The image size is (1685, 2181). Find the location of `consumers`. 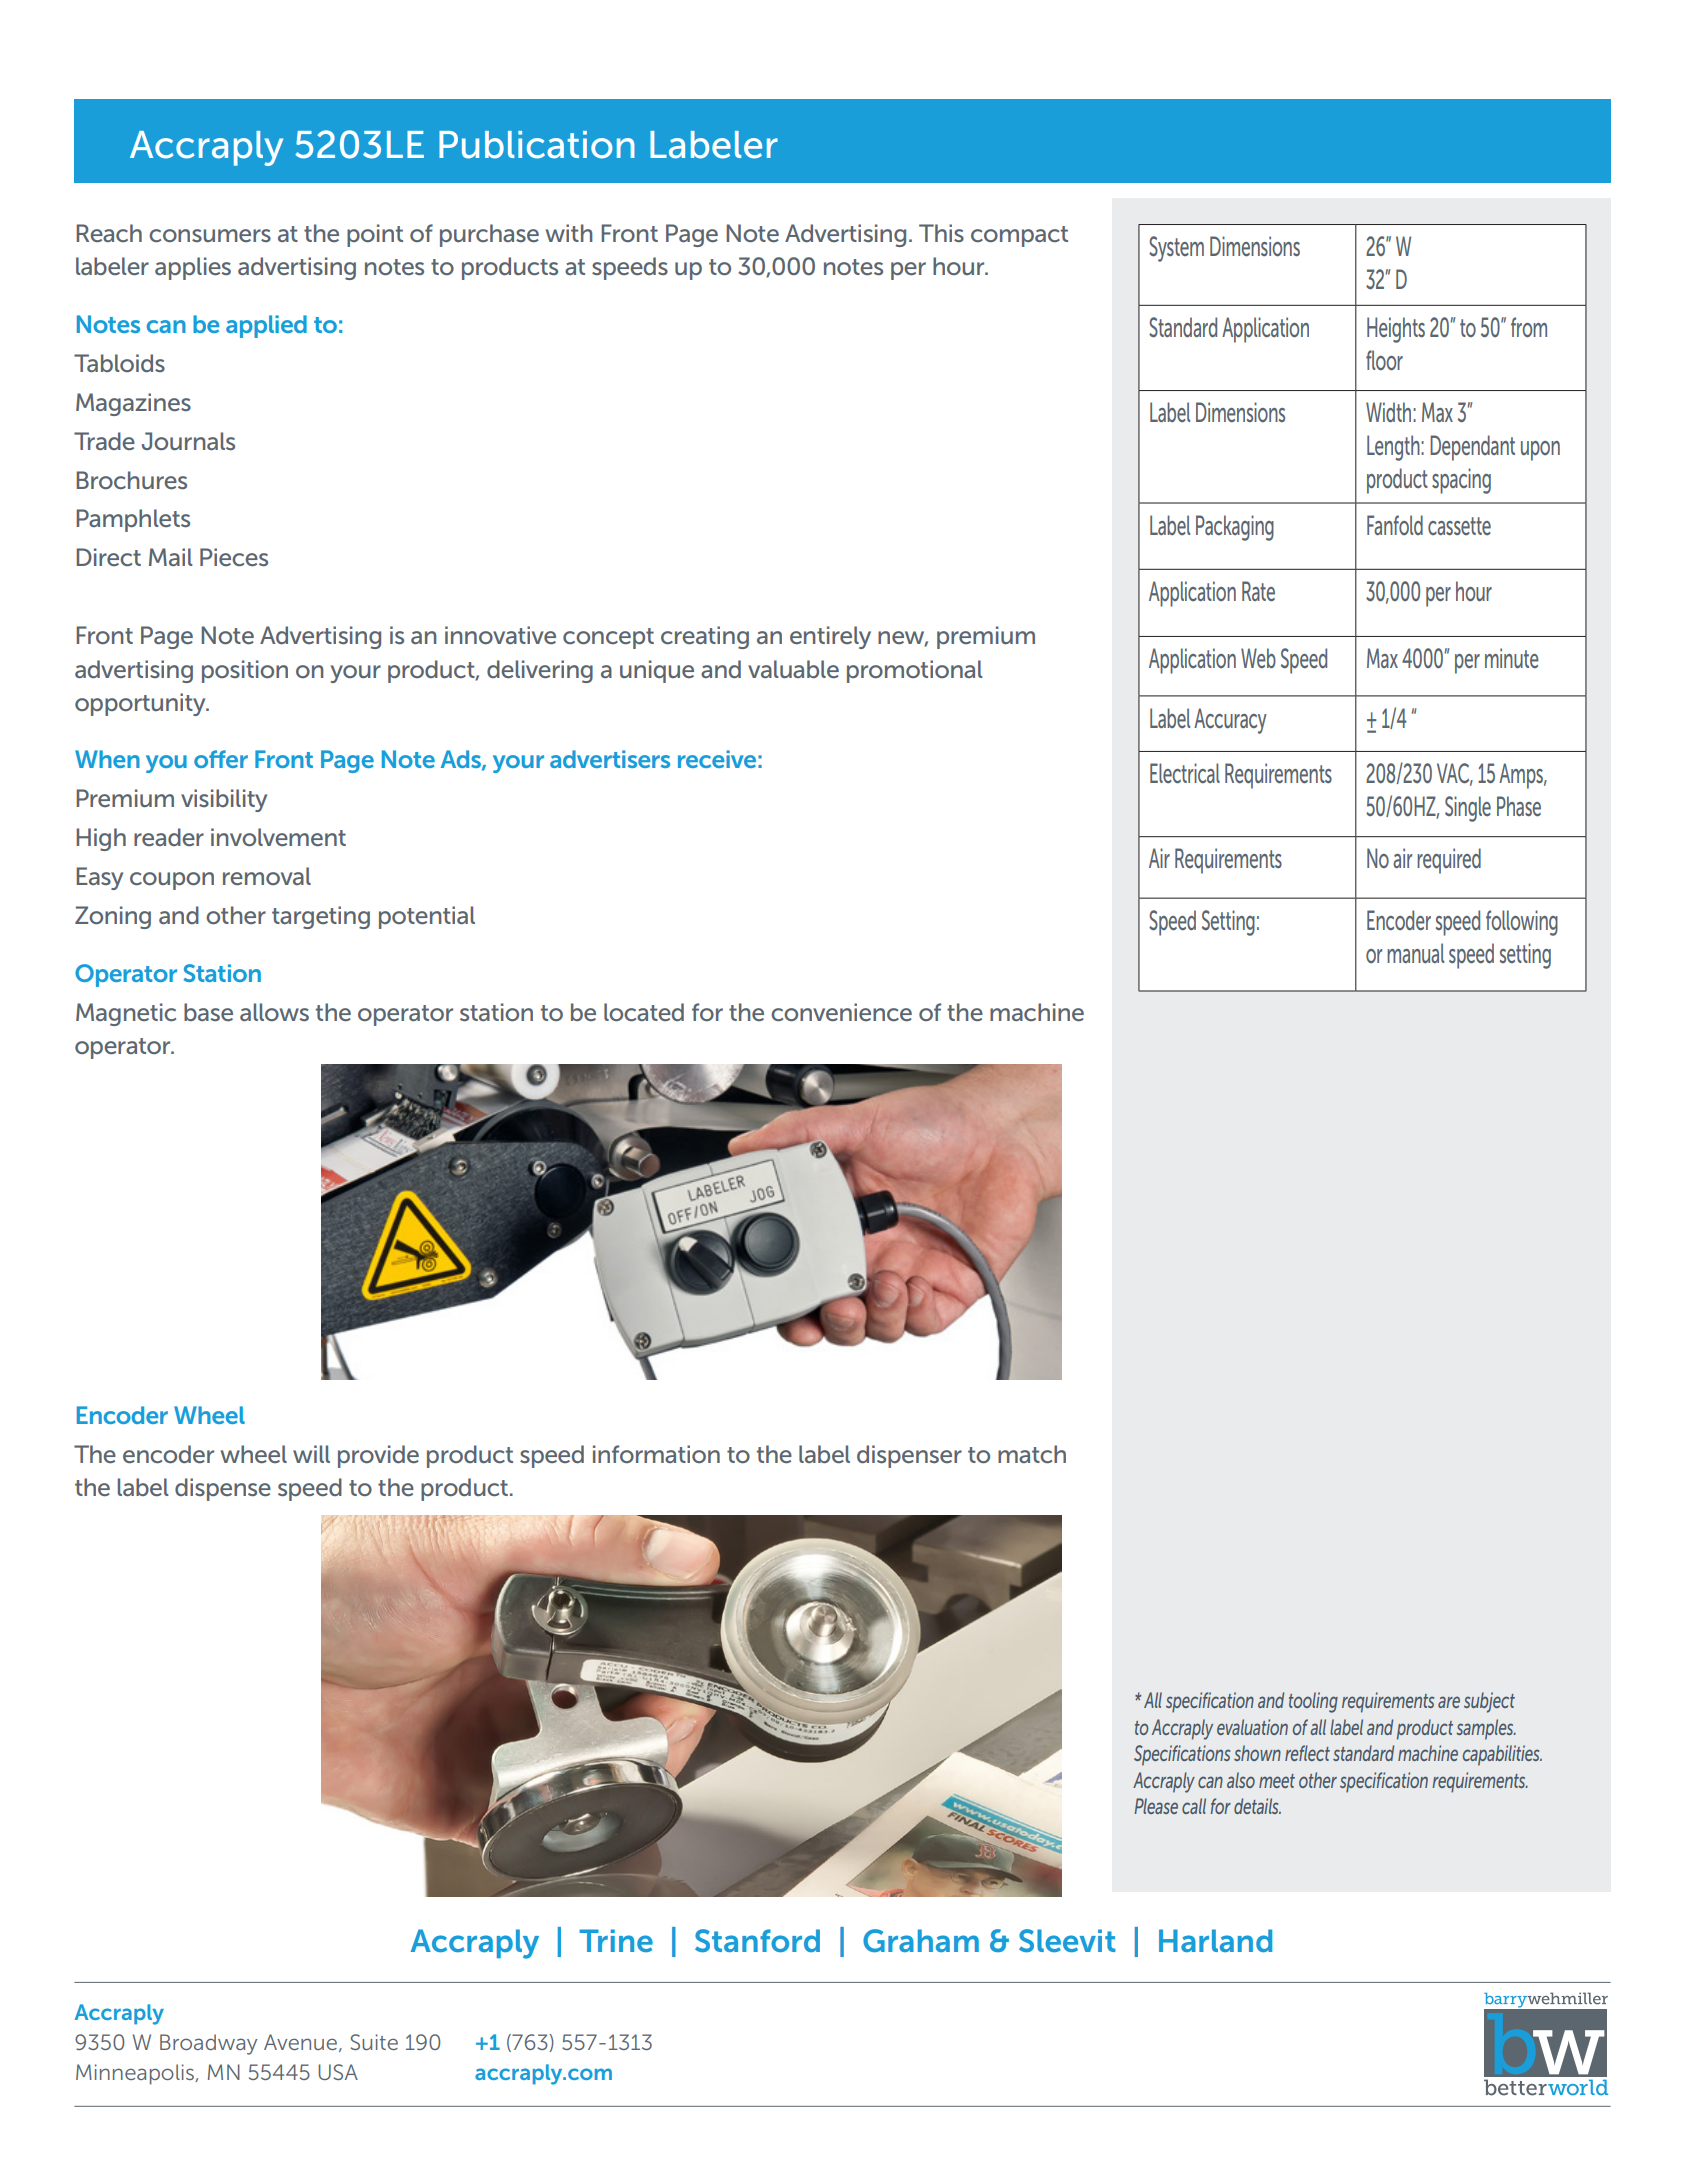

consumers is located at coordinates (210, 235).
